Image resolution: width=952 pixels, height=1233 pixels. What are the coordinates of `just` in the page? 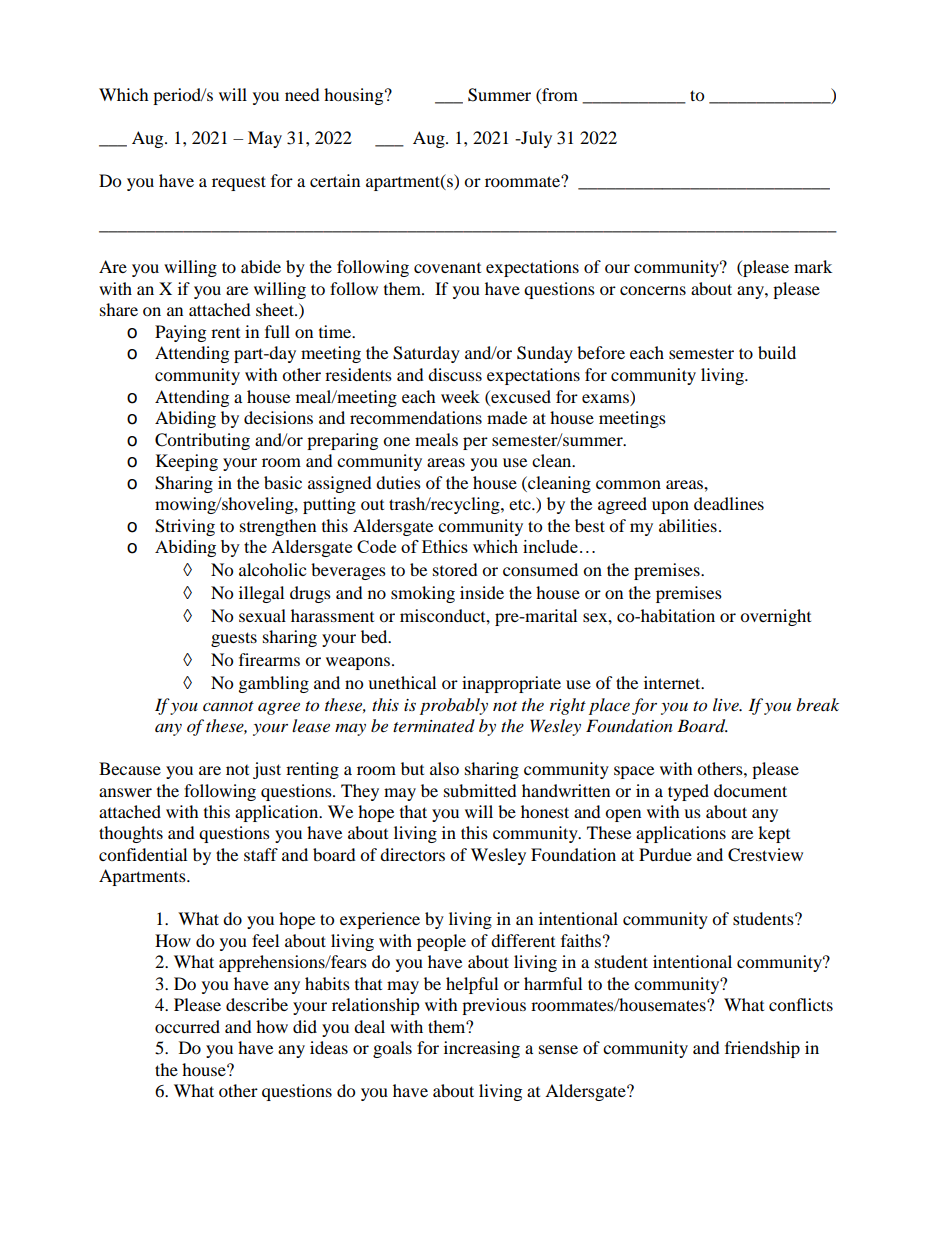 It's located at (267, 770).
